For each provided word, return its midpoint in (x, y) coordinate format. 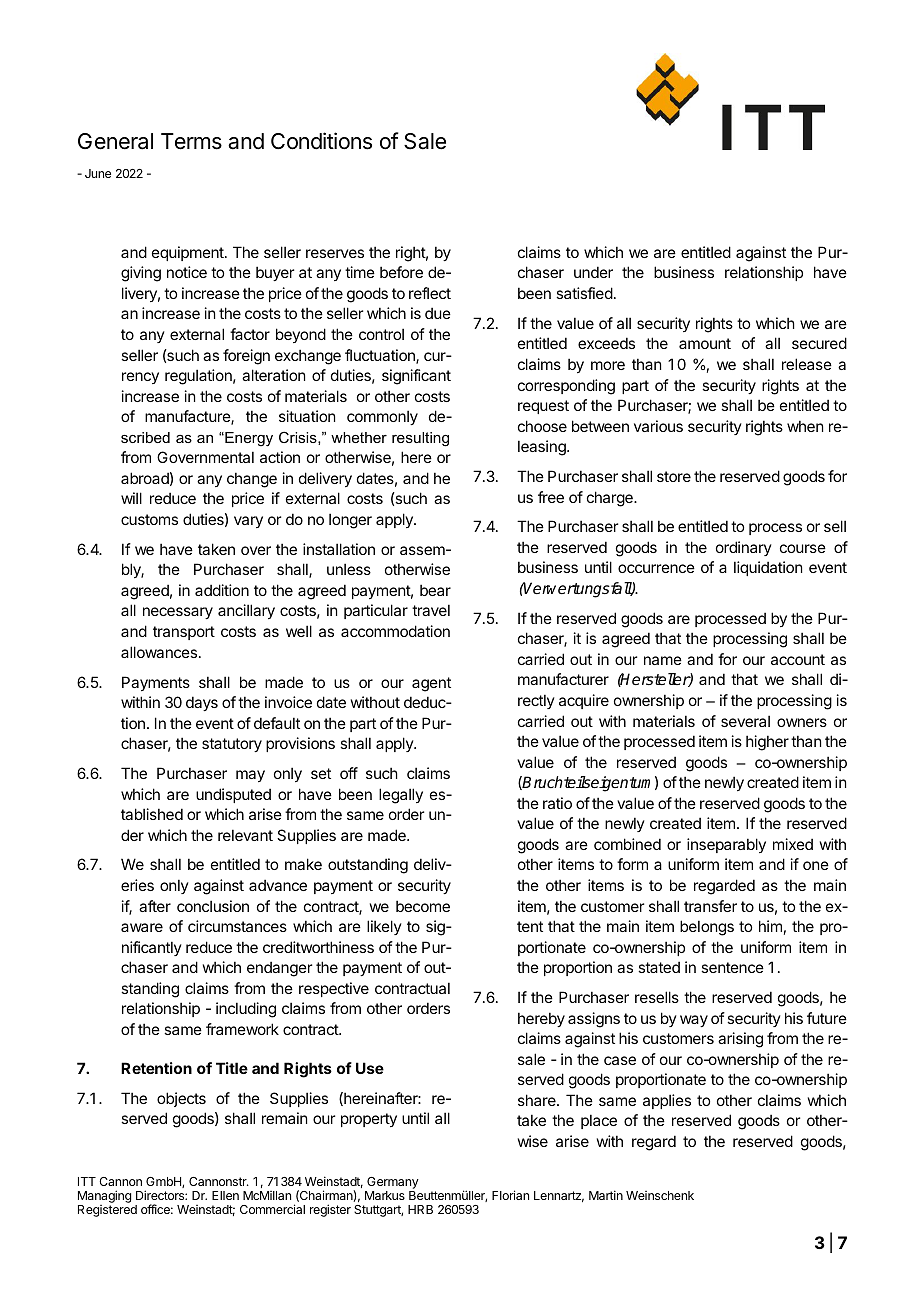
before (401, 272)
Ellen (225, 1195)
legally (401, 796)
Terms (191, 141)
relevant (245, 835)
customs (149, 519)
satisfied (584, 293)
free (551, 497)
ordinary (744, 548)
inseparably (726, 845)
